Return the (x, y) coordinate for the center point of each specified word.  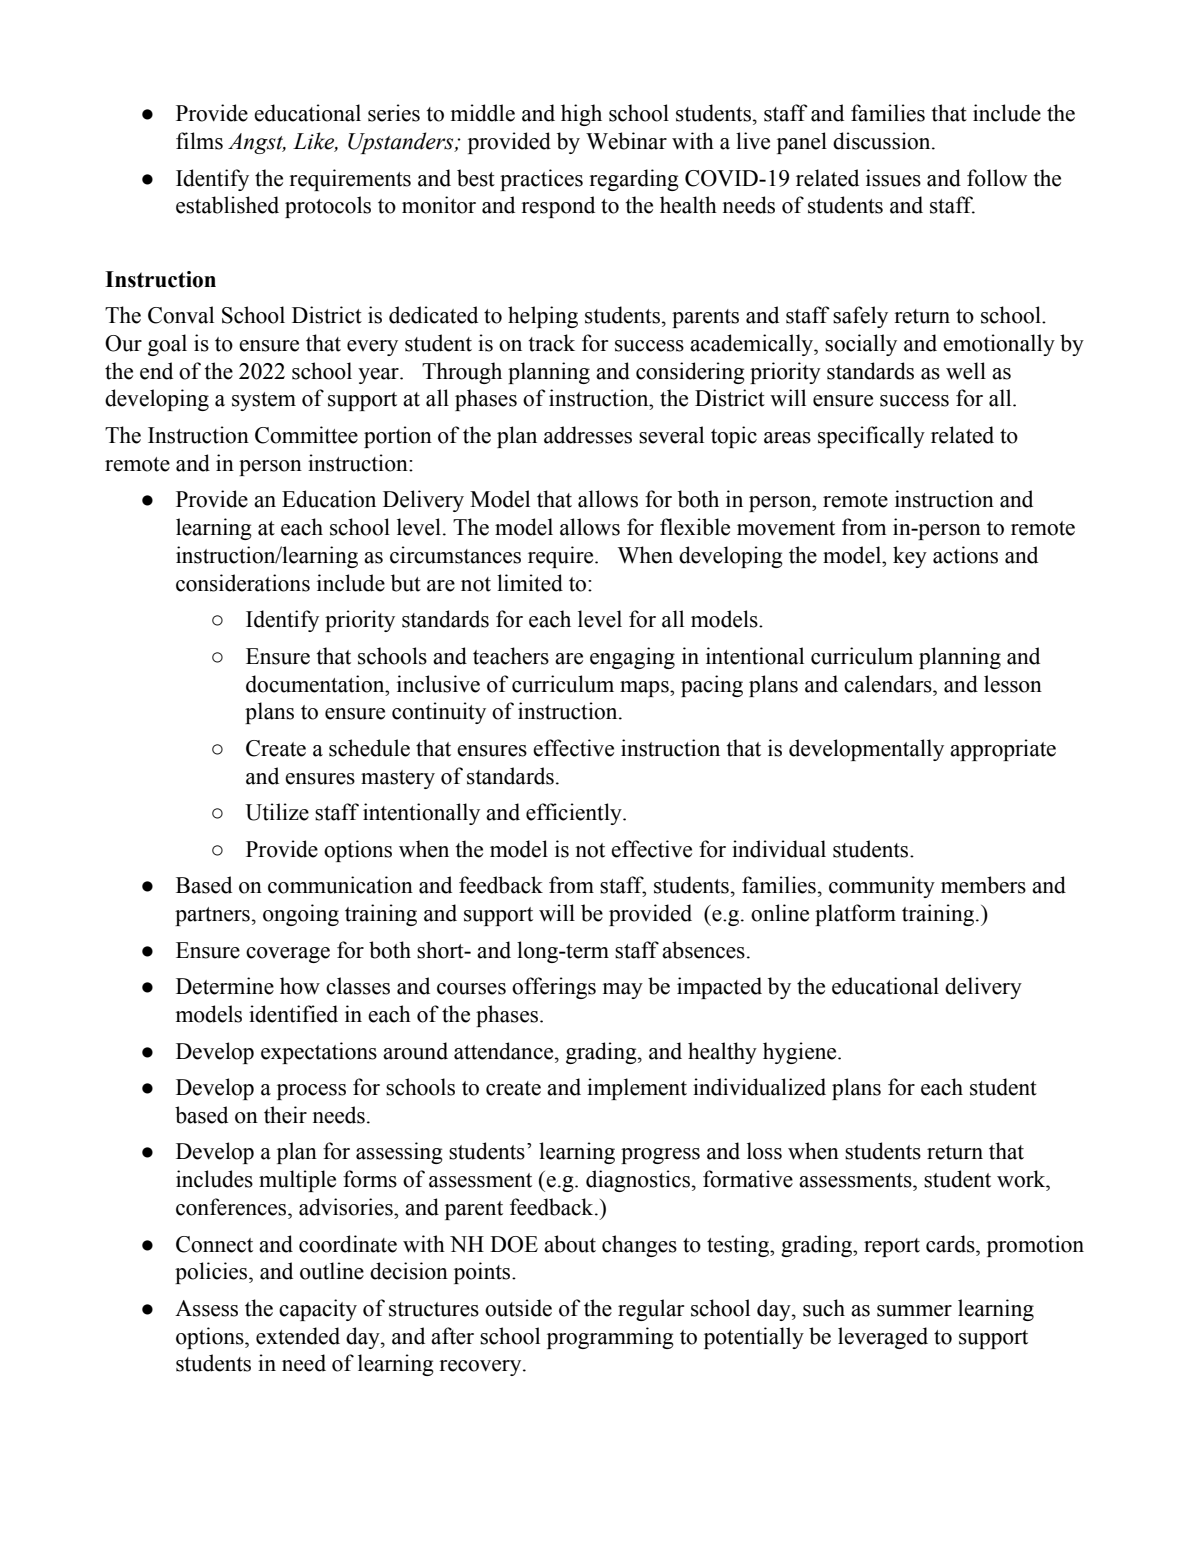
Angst (257, 143)
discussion (883, 141)
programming (610, 1338)
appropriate (1003, 750)
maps (645, 689)
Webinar (626, 141)
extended (298, 1336)
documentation (316, 684)
